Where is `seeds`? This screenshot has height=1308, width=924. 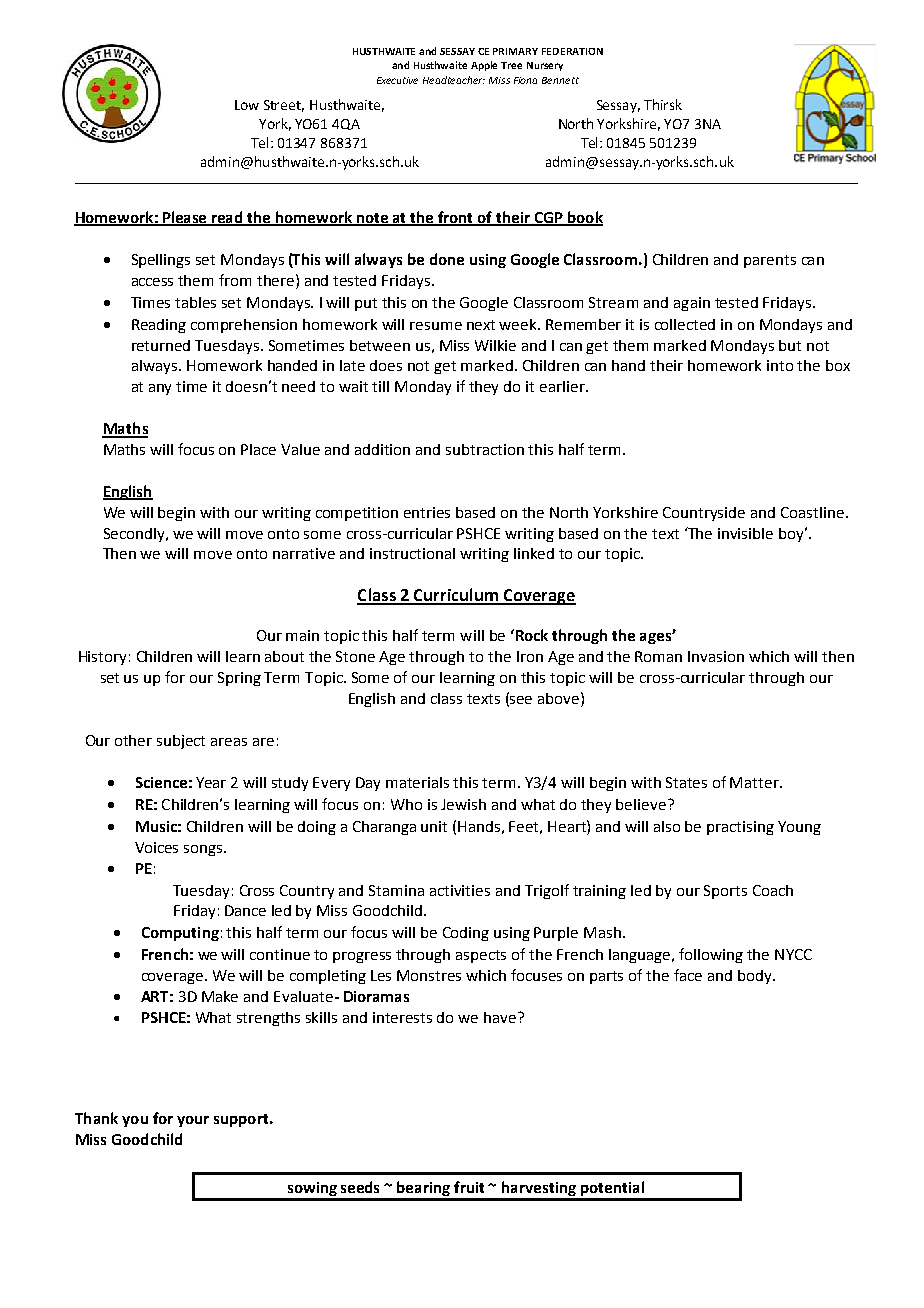 seeds is located at coordinates (360, 1187).
